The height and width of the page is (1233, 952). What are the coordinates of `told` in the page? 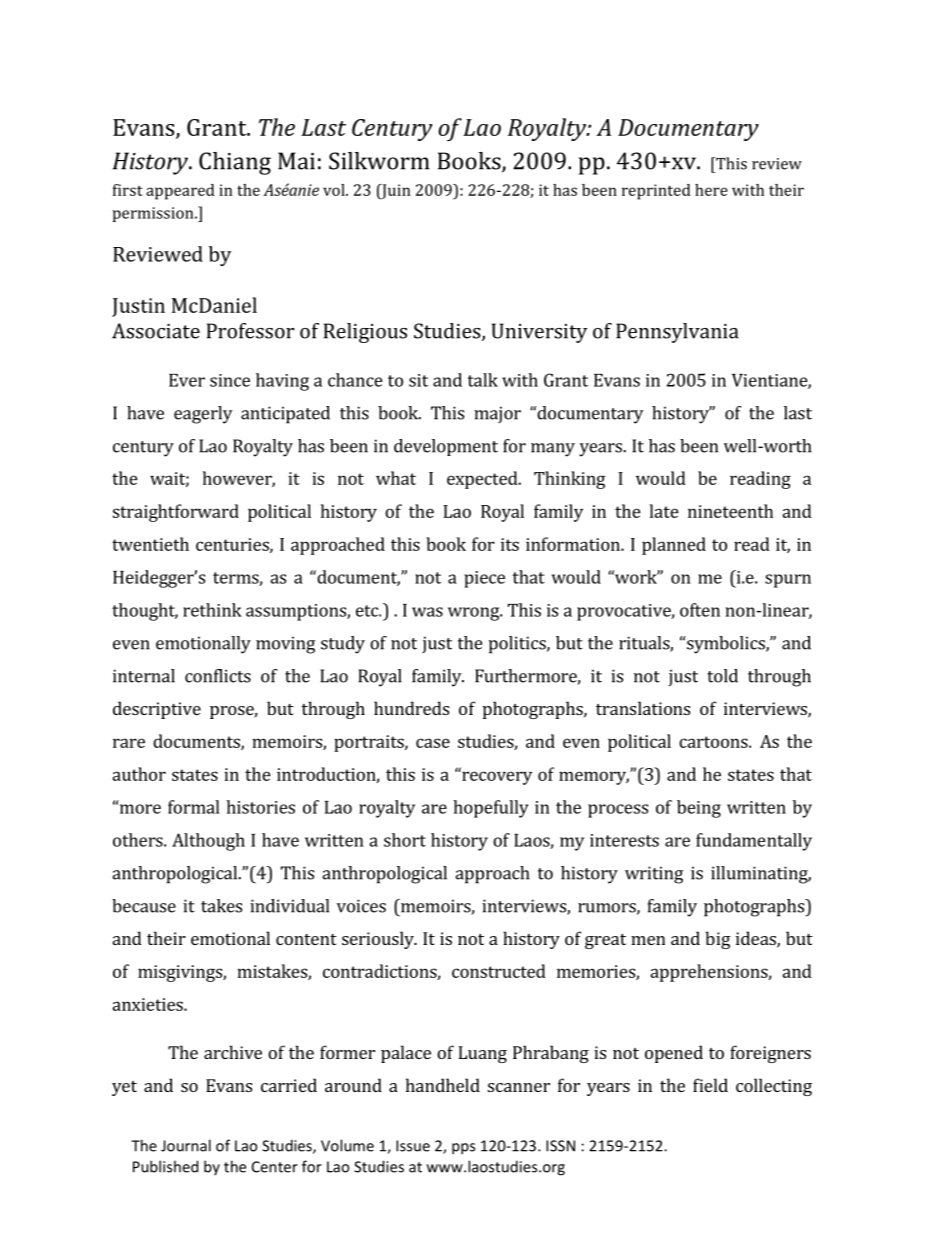 It's located at (722, 676).
